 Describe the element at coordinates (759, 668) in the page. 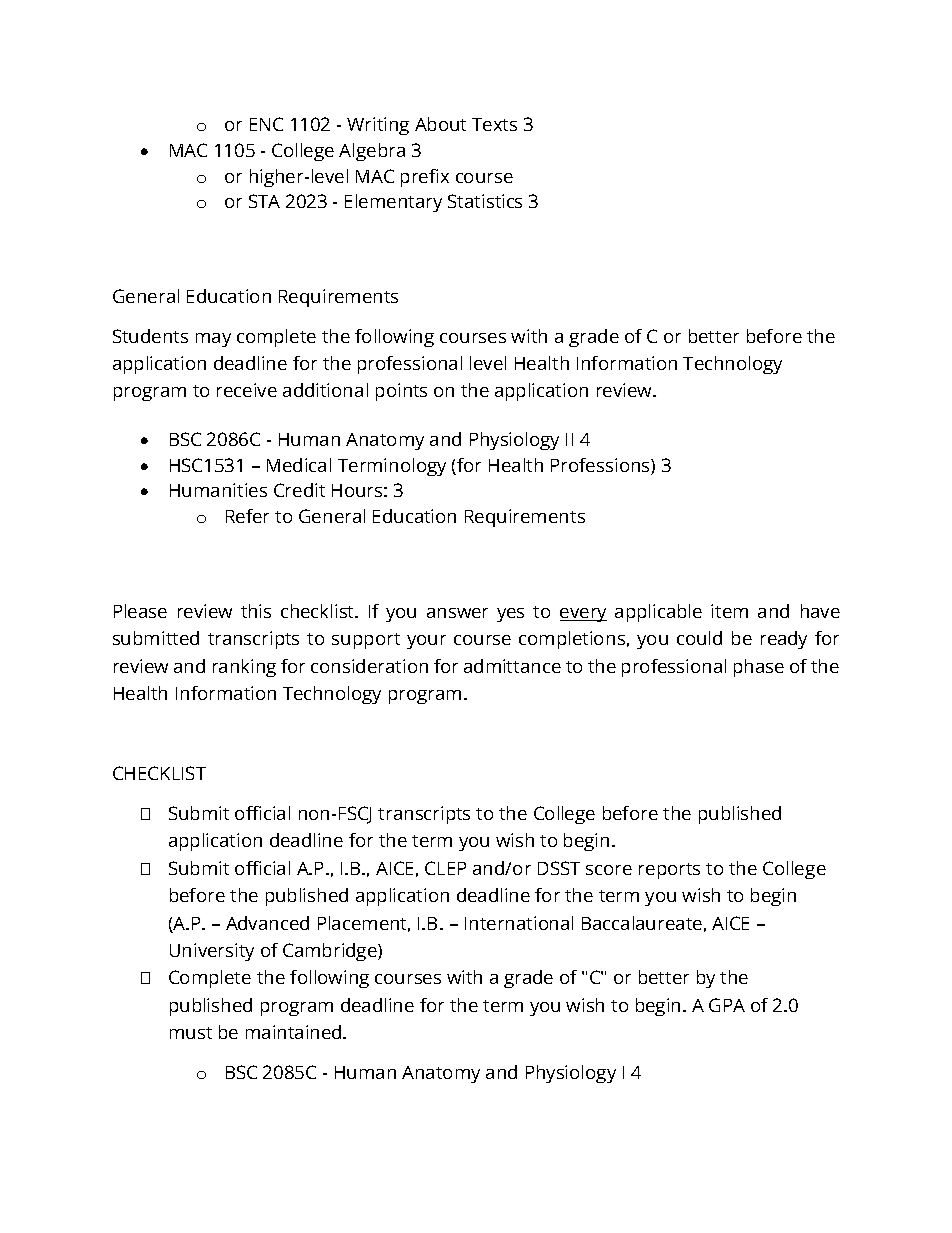

I see `phase` at that location.
